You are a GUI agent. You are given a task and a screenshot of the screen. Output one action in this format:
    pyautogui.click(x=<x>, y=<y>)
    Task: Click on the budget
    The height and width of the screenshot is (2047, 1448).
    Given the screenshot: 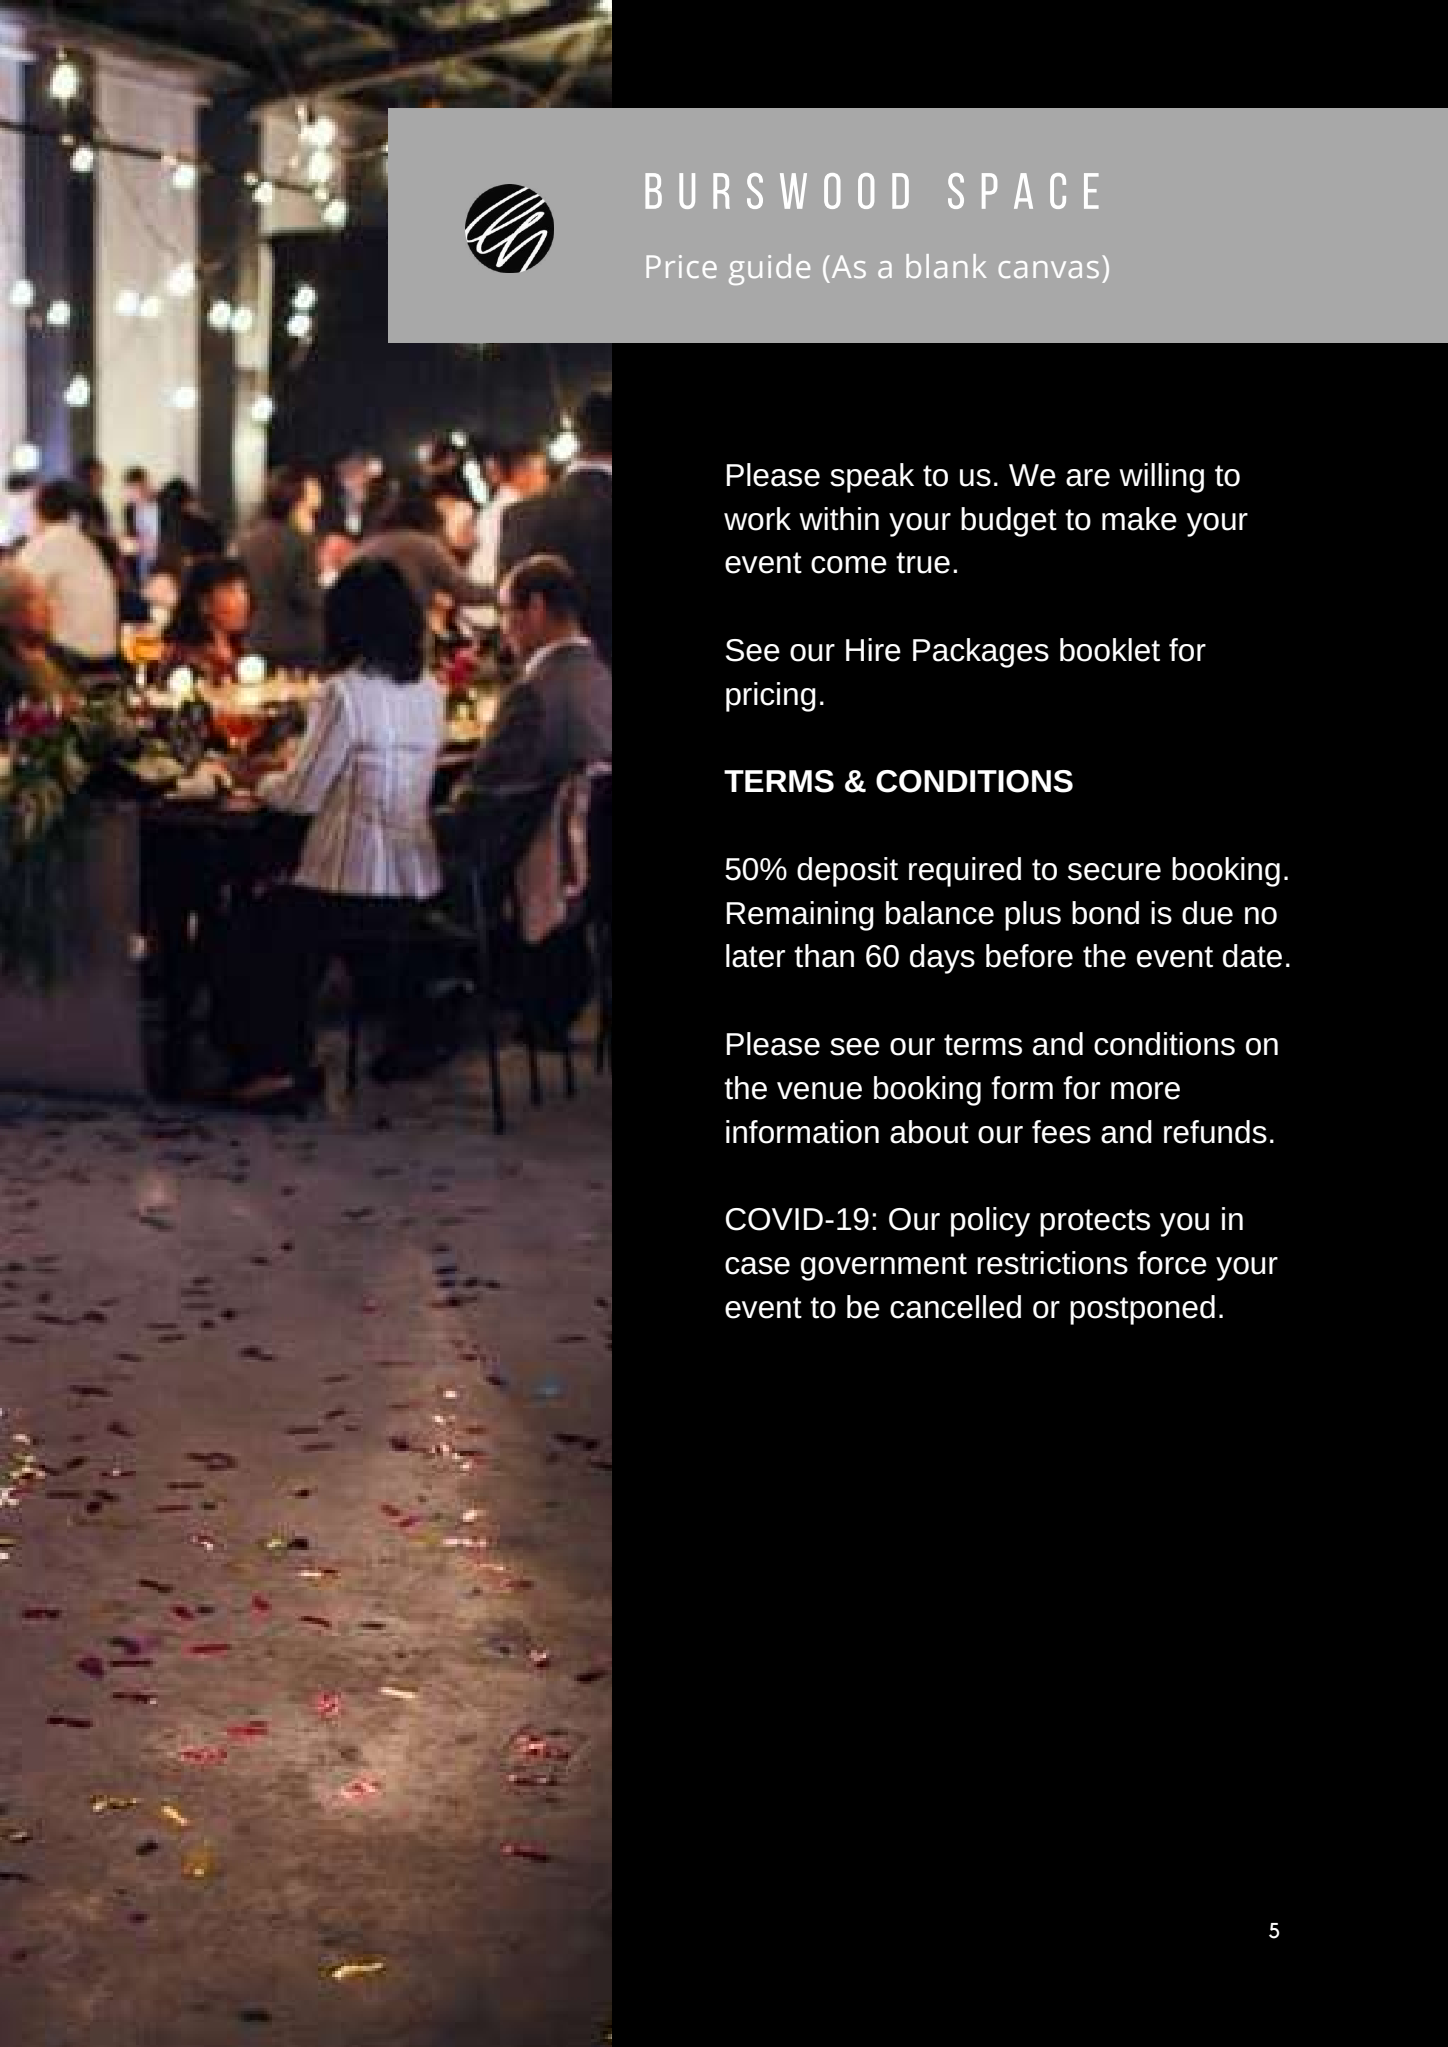 What is the action you would take?
    pyautogui.click(x=1009, y=522)
